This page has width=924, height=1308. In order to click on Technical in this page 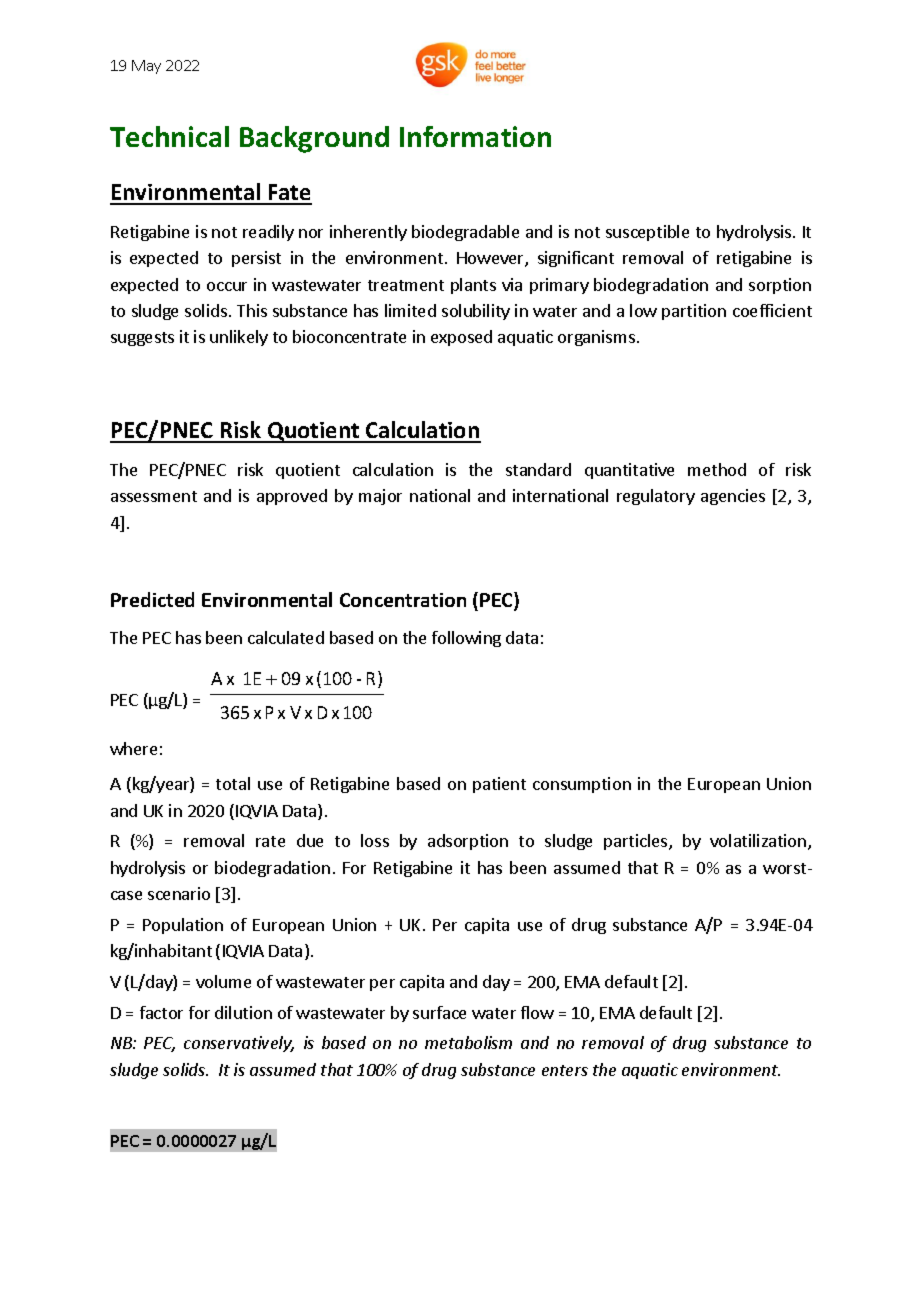, I will do `click(169, 136)`.
